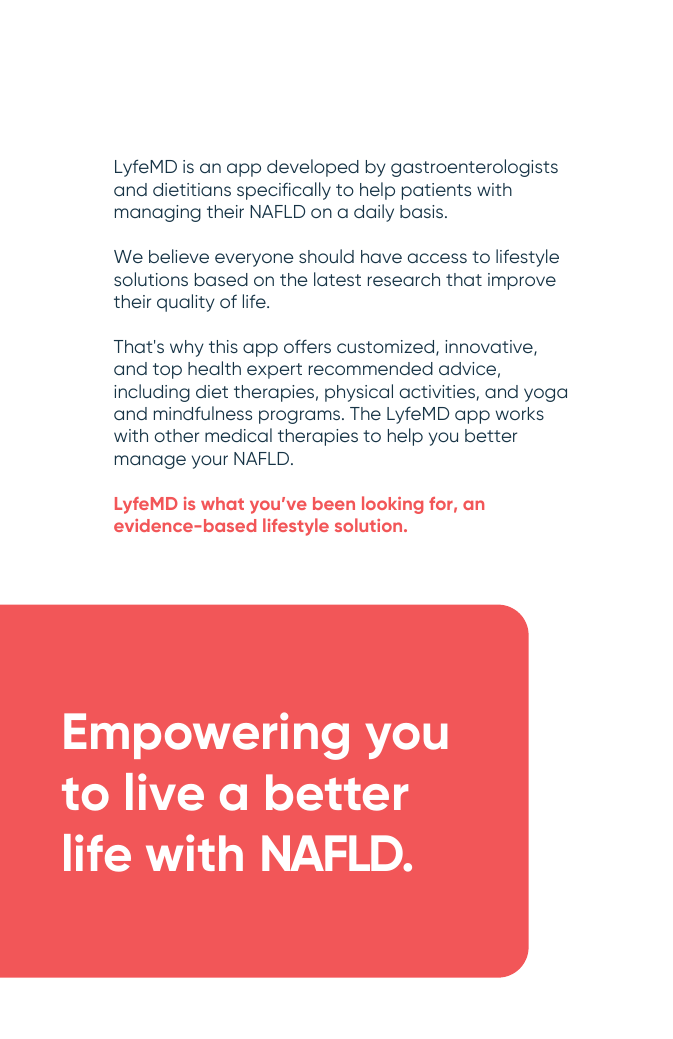 The width and height of the image is (673, 1039). Describe the element at coordinates (545, 395) in the image. I see `yoga` at that location.
